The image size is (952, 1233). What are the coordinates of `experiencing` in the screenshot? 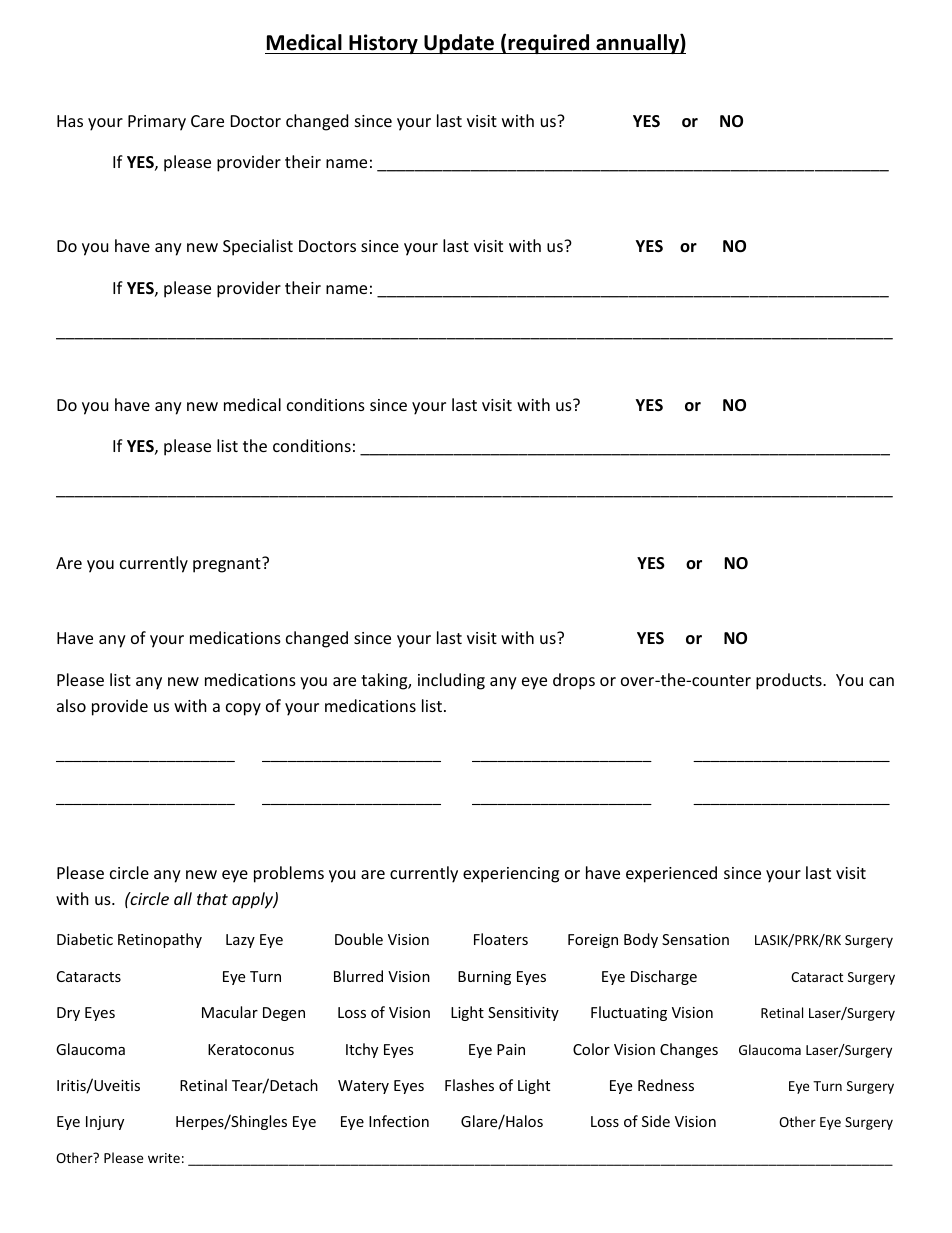 It's located at (511, 875).
